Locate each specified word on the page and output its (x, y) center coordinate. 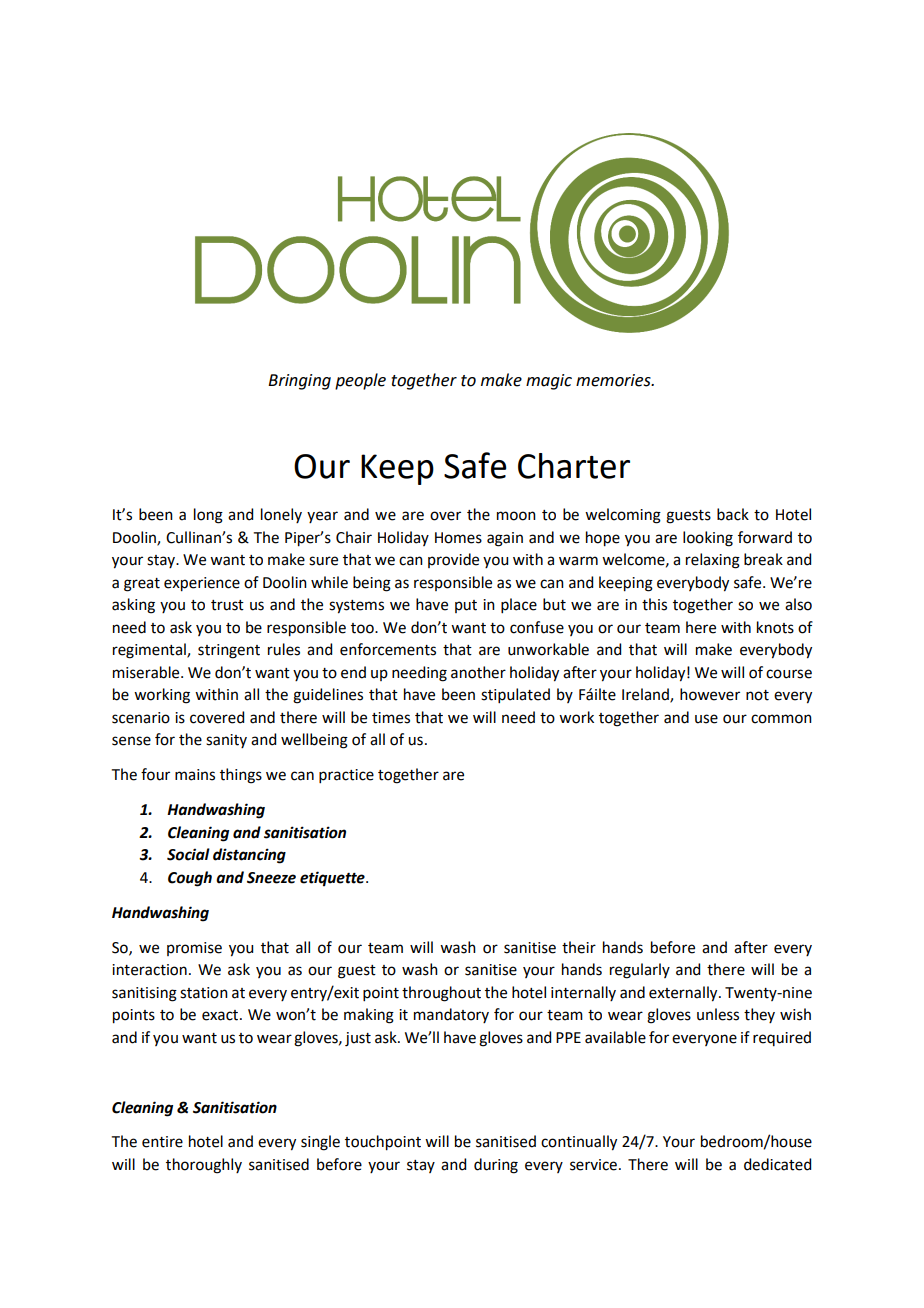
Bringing (299, 382)
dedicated (777, 1164)
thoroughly (204, 1166)
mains (195, 775)
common (781, 719)
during (496, 1166)
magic (549, 382)
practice (346, 776)
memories (614, 380)
